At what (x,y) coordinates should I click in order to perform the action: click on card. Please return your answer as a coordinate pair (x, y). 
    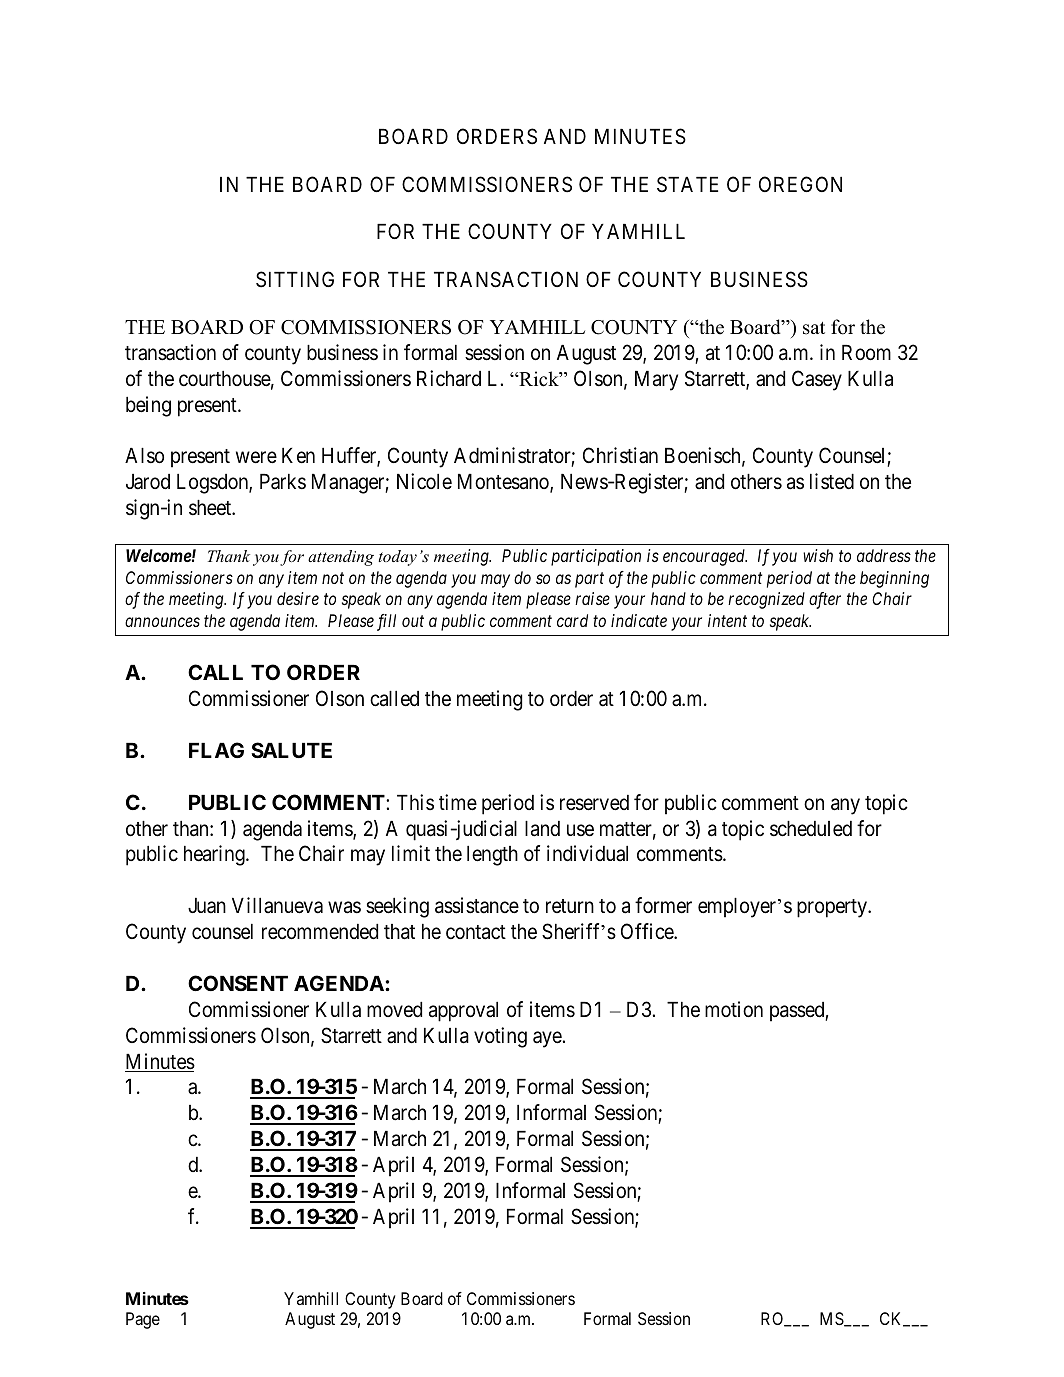
    Looking at the image, I should click on (572, 620).
